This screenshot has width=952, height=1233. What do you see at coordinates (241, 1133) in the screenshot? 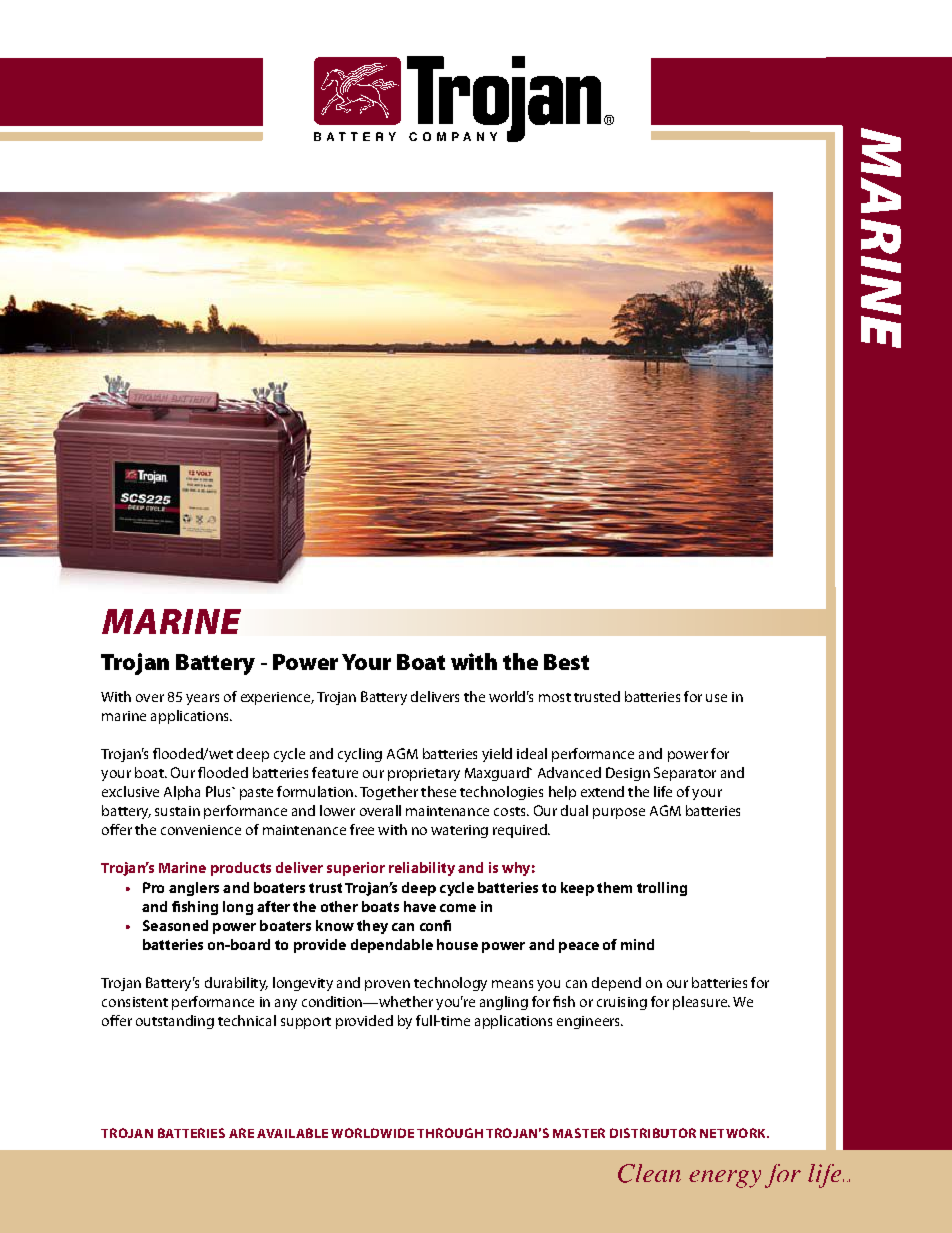
I see `are` at bounding box center [241, 1133].
